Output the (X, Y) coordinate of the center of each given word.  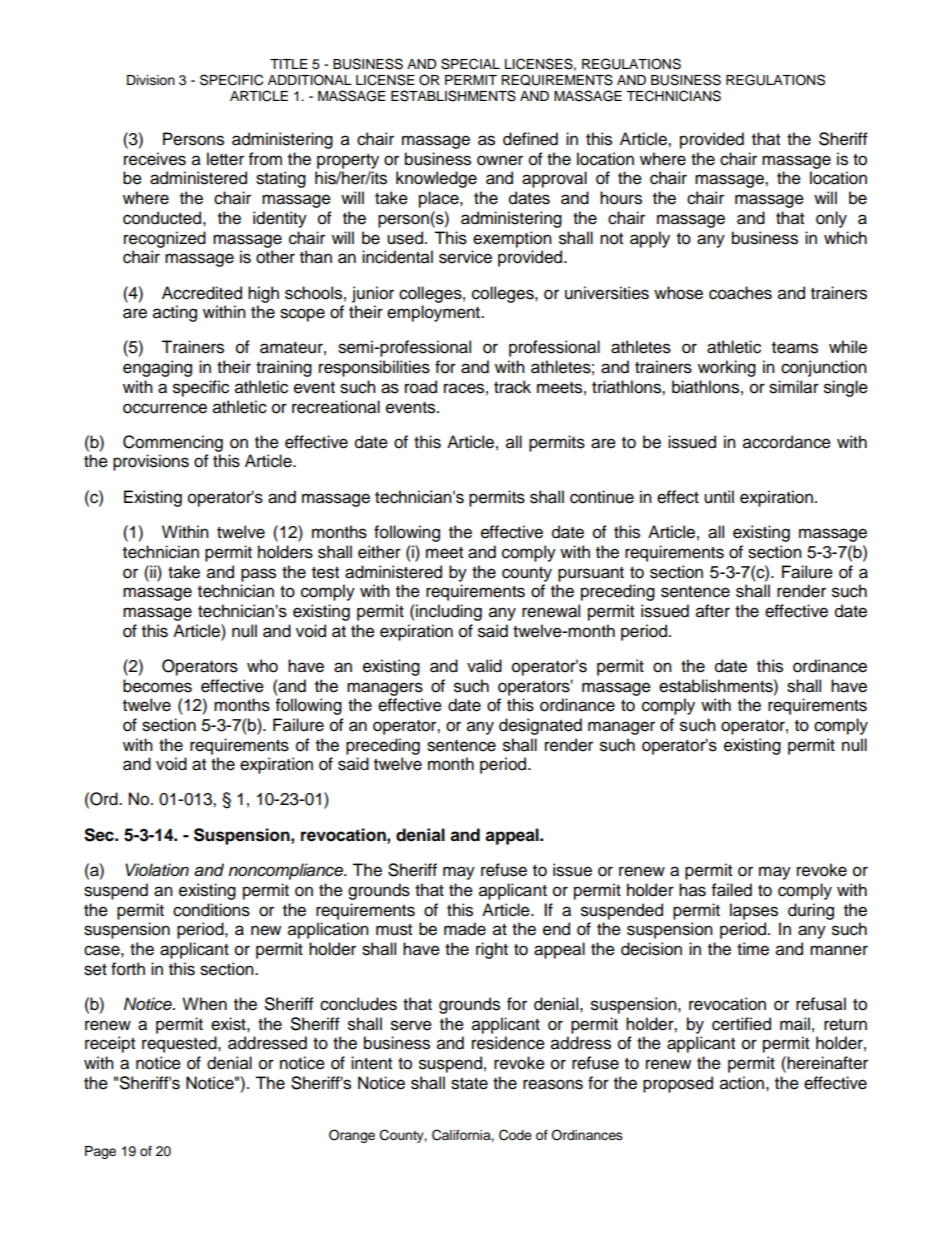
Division (151, 80)
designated (540, 726)
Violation (157, 870)
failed (732, 890)
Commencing (173, 443)
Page (100, 1152)
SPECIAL (470, 64)
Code (515, 1135)
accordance (787, 442)
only (831, 219)
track (512, 387)
